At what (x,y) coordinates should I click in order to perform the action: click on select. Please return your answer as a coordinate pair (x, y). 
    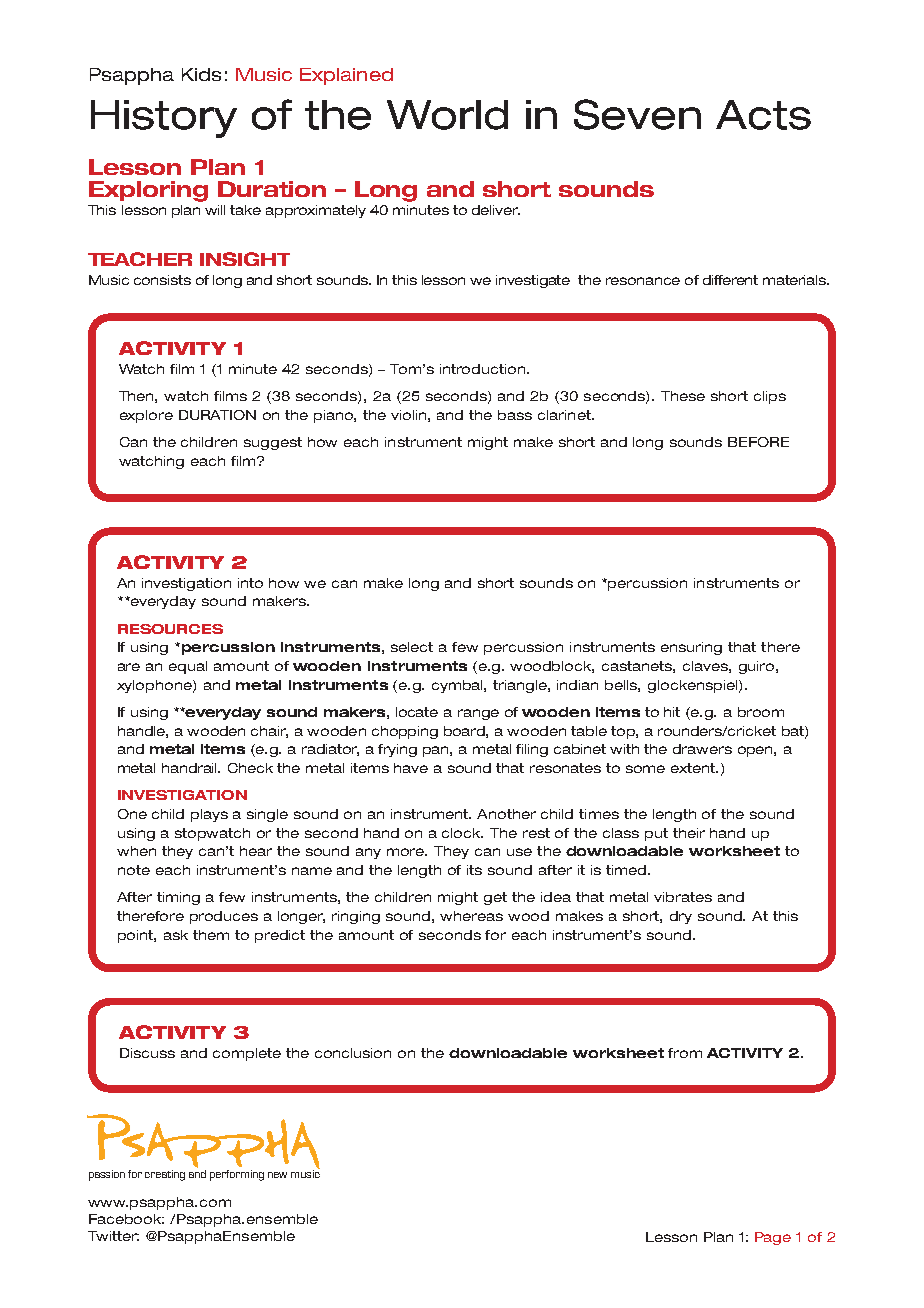
    Looking at the image, I should click on (412, 647).
